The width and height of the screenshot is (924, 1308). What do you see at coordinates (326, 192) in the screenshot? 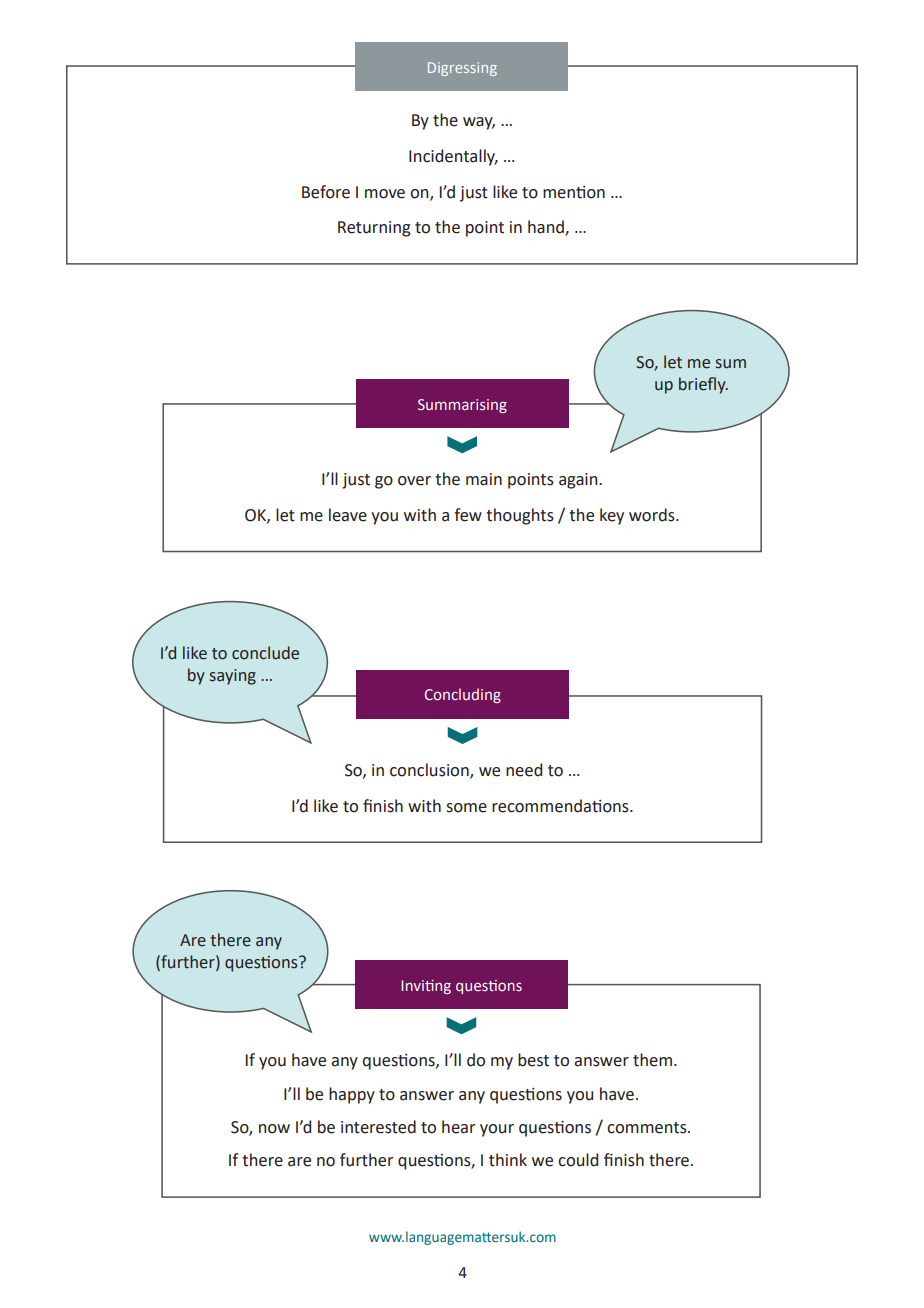
I see `Before` at bounding box center [326, 192].
